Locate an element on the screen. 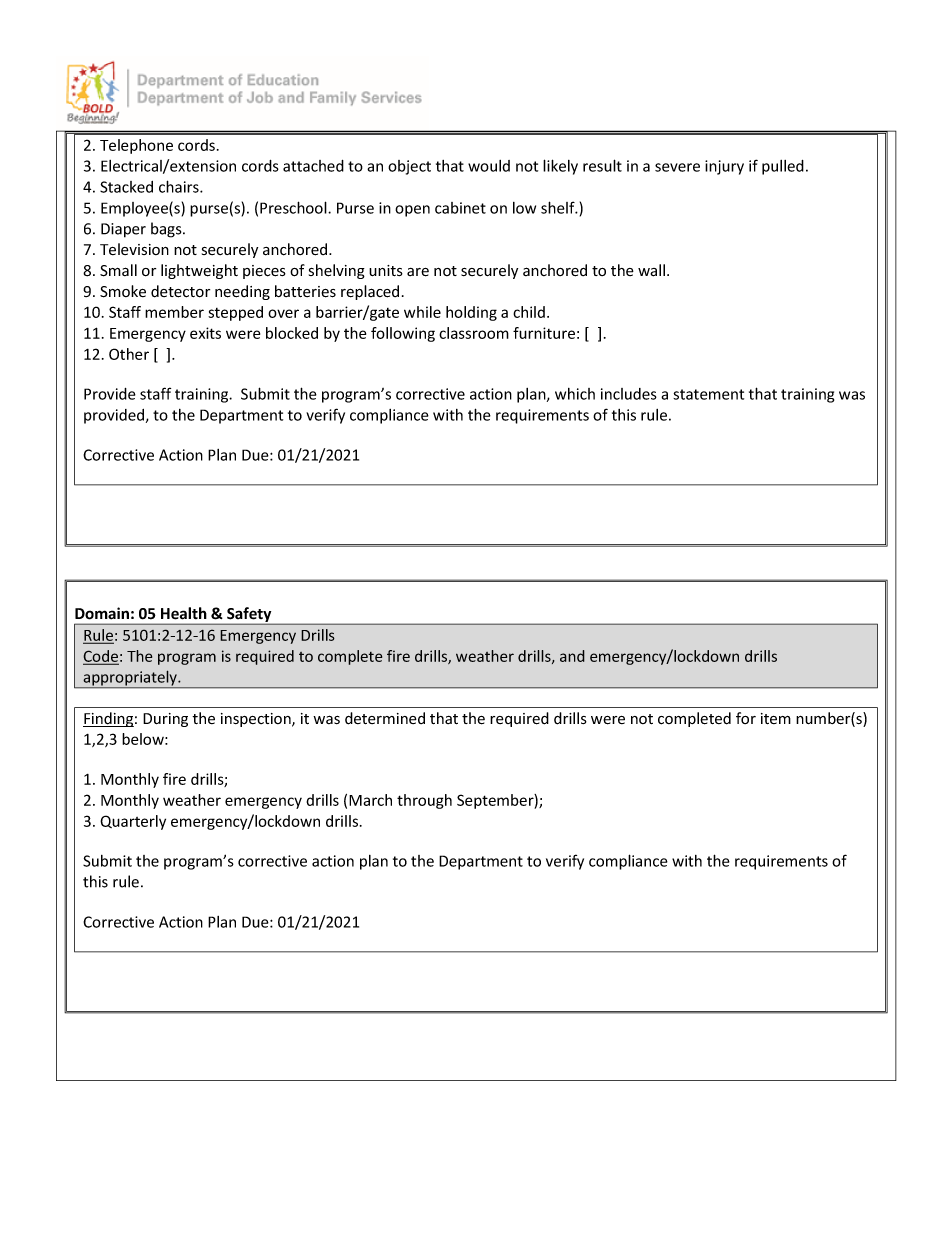 This screenshot has width=952, height=1233. and is located at coordinates (572, 656).
